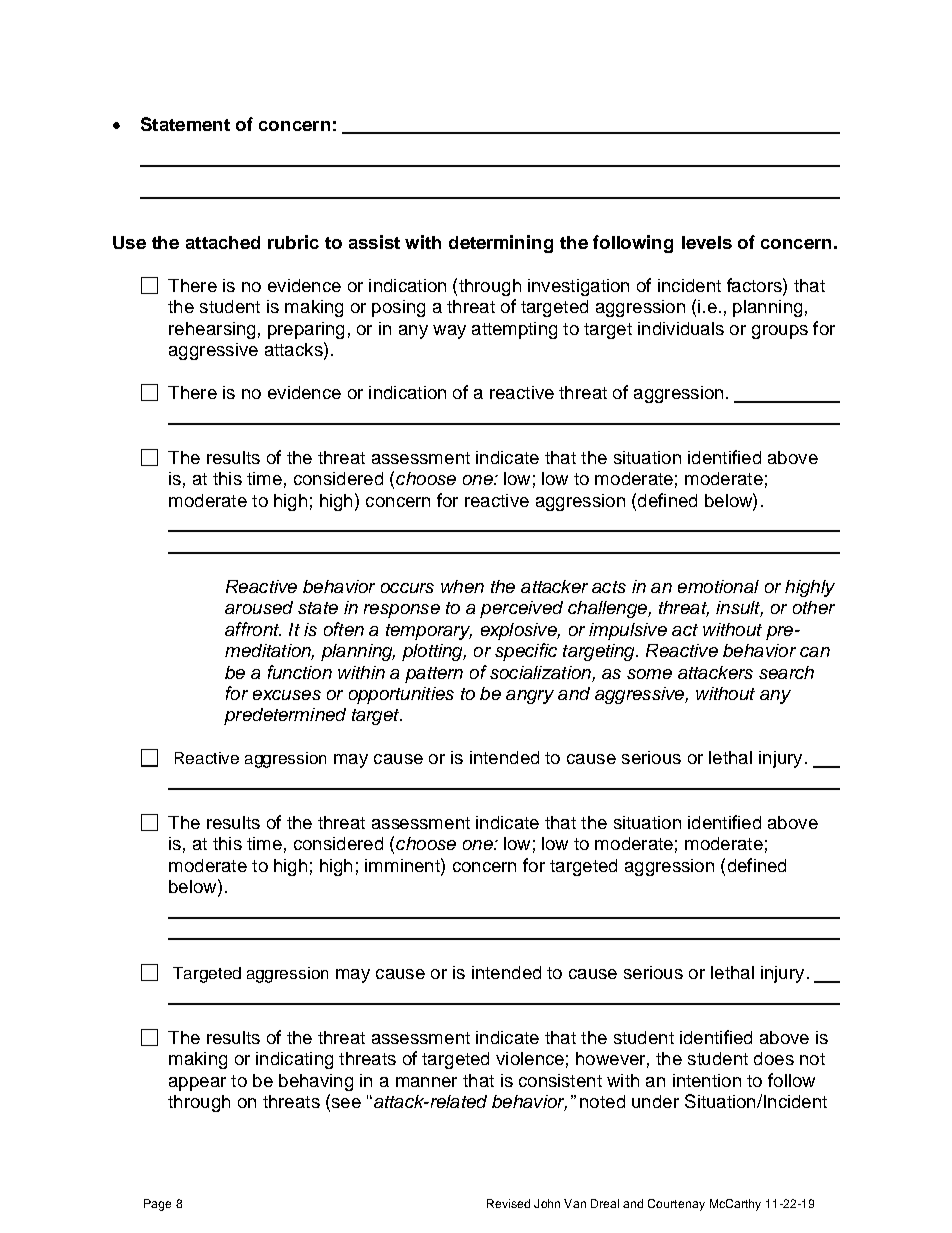 This screenshot has width=952, height=1233. I want to click on search, so click(786, 672).
